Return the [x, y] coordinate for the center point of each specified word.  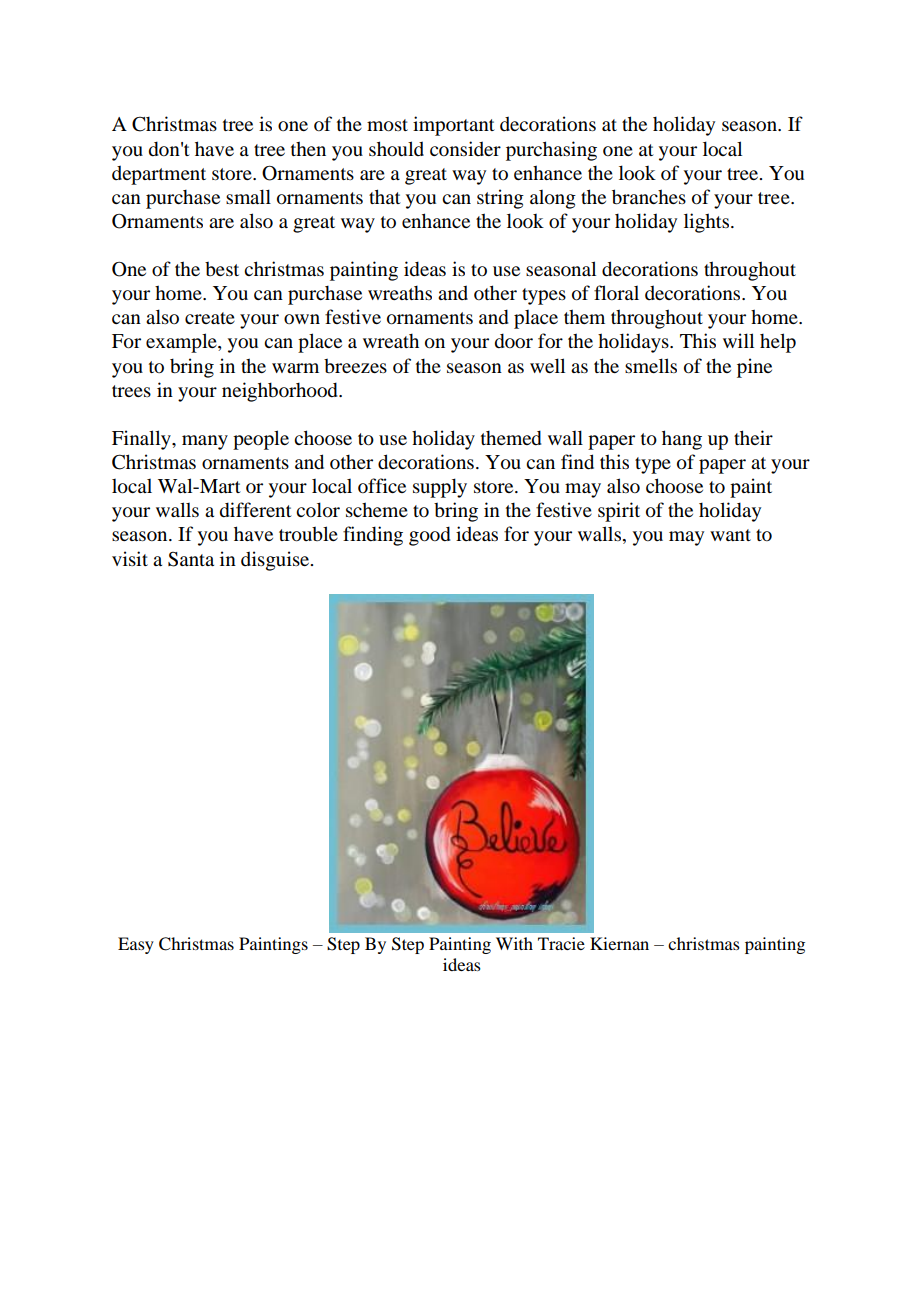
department [159, 175]
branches [649, 197]
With [514, 943]
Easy [136, 945]
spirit [619, 512]
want [730, 535]
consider [465, 148]
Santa [191, 559]
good [430, 536]
